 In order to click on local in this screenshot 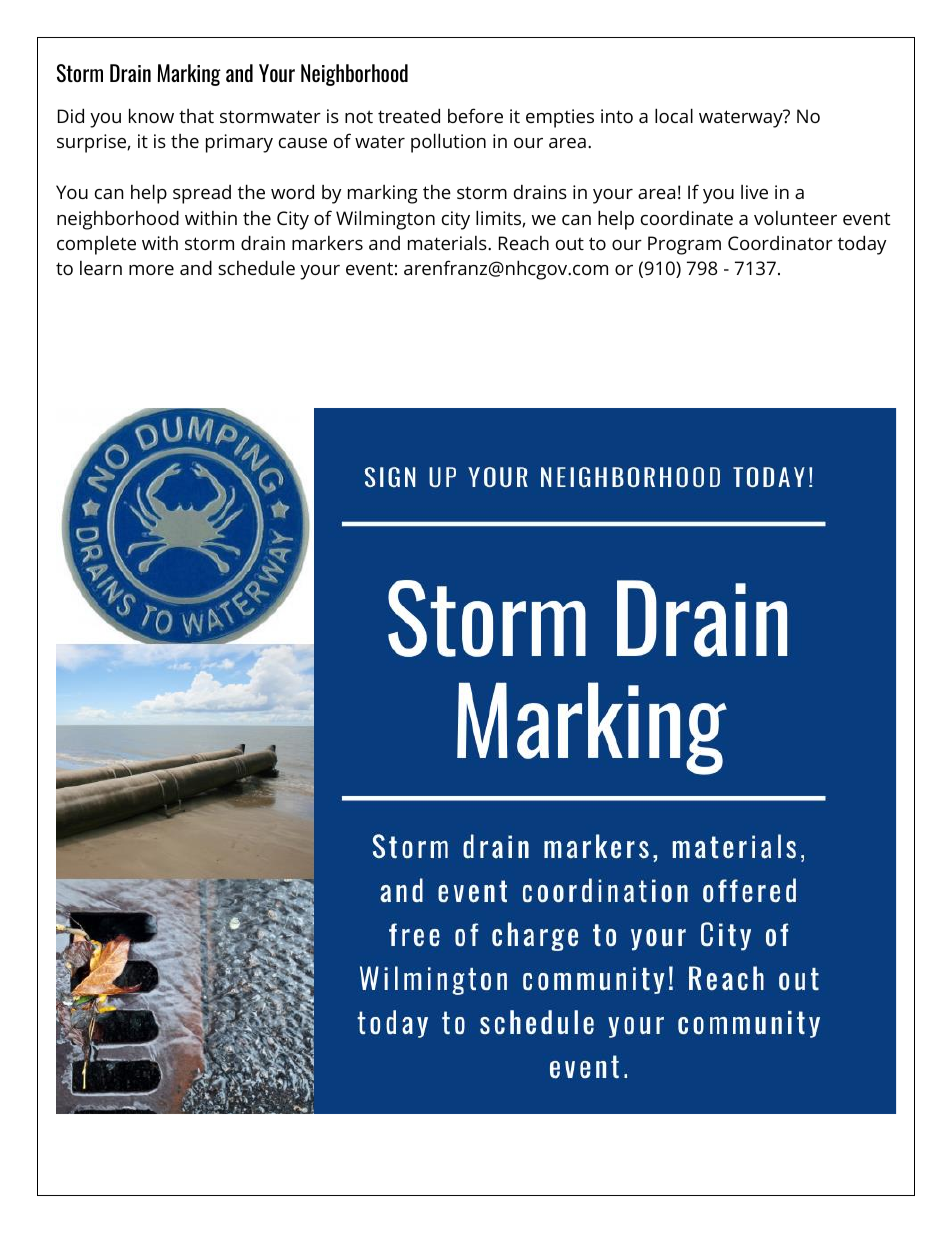, I will do `click(674, 115)`.
